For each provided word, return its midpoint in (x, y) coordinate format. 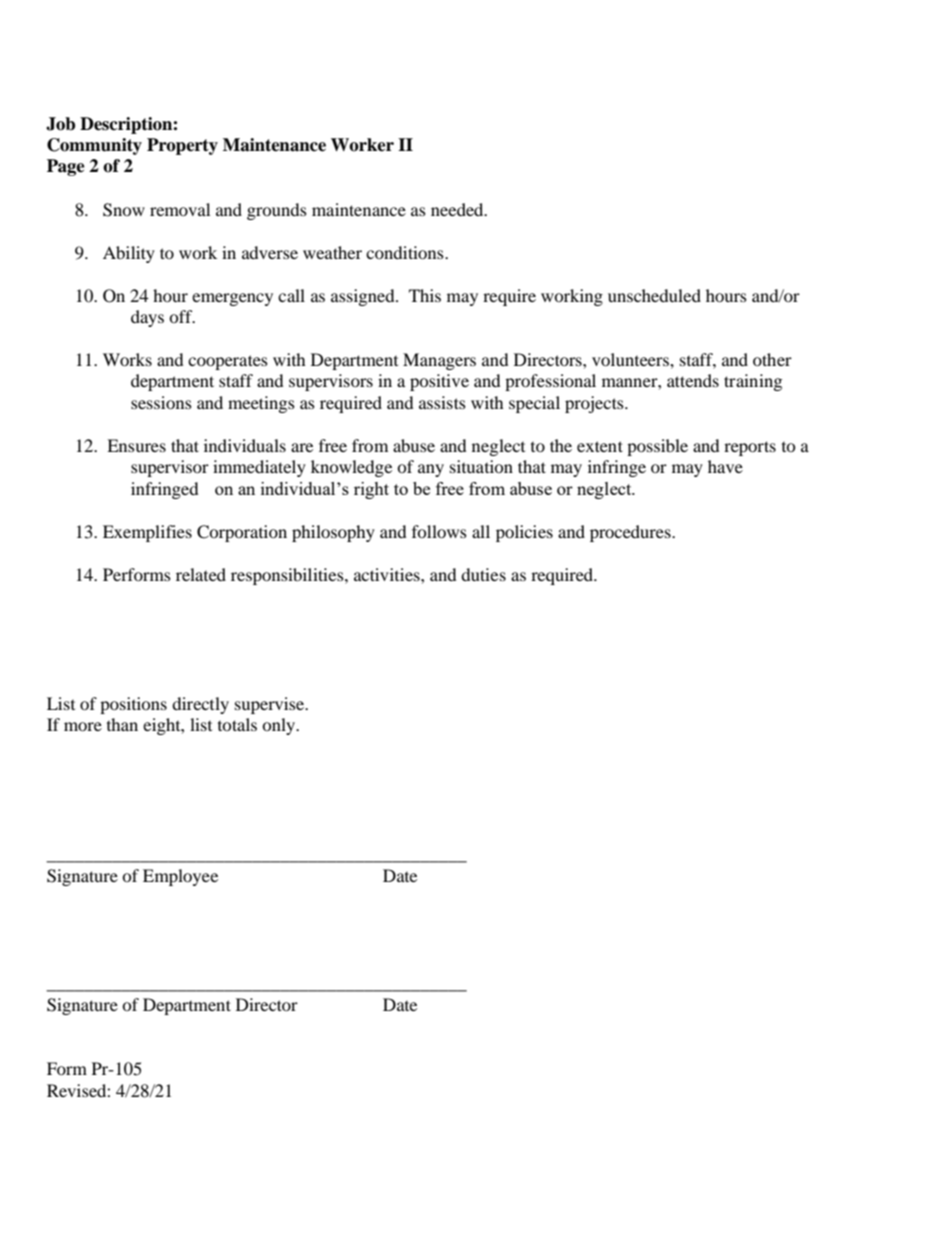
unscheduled (654, 295)
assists (442, 402)
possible (657, 447)
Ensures (136, 445)
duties (483, 574)
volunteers (631, 359)
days (147, 318)
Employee (180, 877)
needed (458, 209)
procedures (631, 533)
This (425, 295)
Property (182, 146)
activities (388, 574)
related (201, 574)
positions (133, 705)
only (280, 726)
